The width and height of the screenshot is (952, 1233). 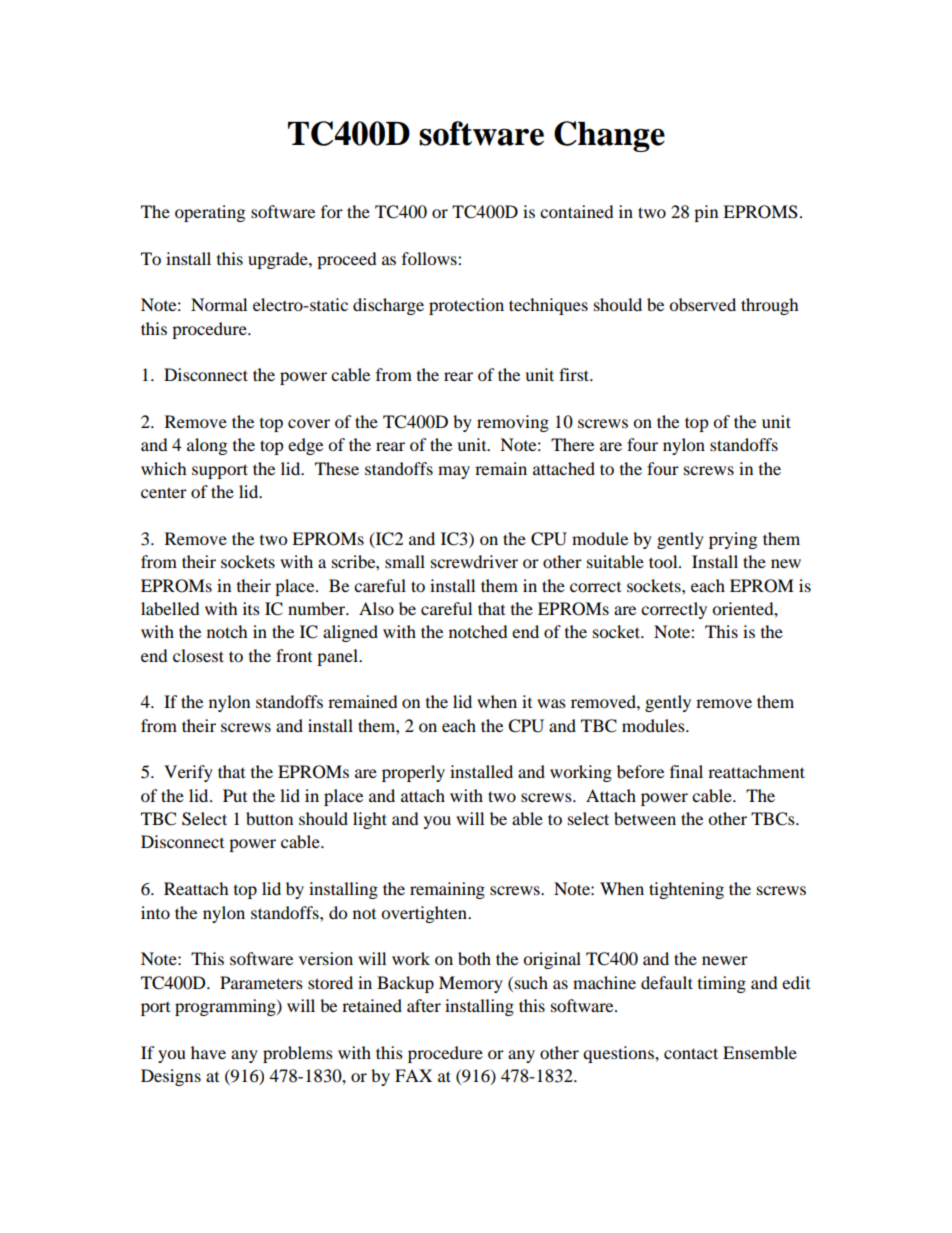 I want to click on have, so click(x=208, y=1052).
